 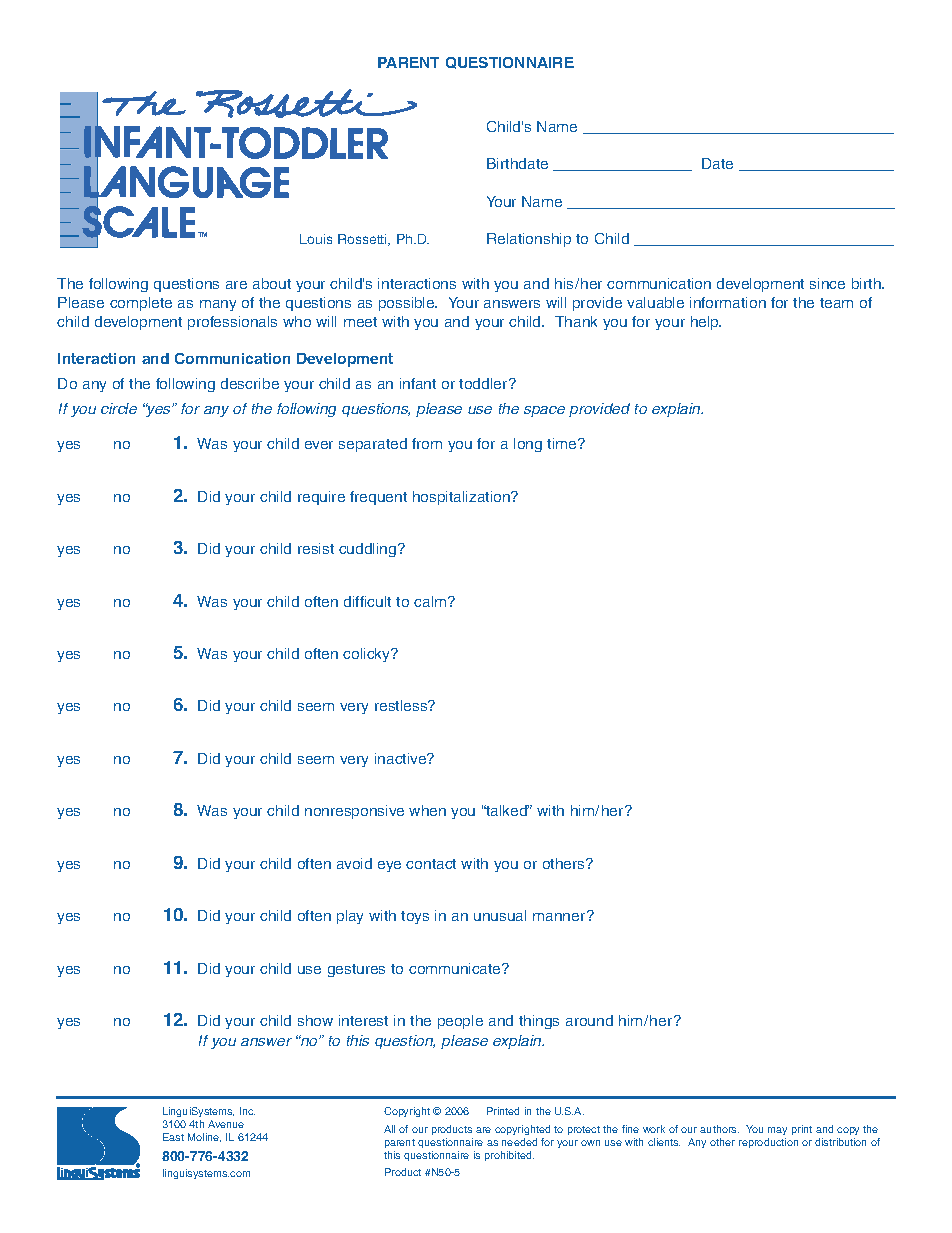 What do you see at coordinates (367, 655) in the screenshot?
I see `colicky` at bounding box center [367, 655].
